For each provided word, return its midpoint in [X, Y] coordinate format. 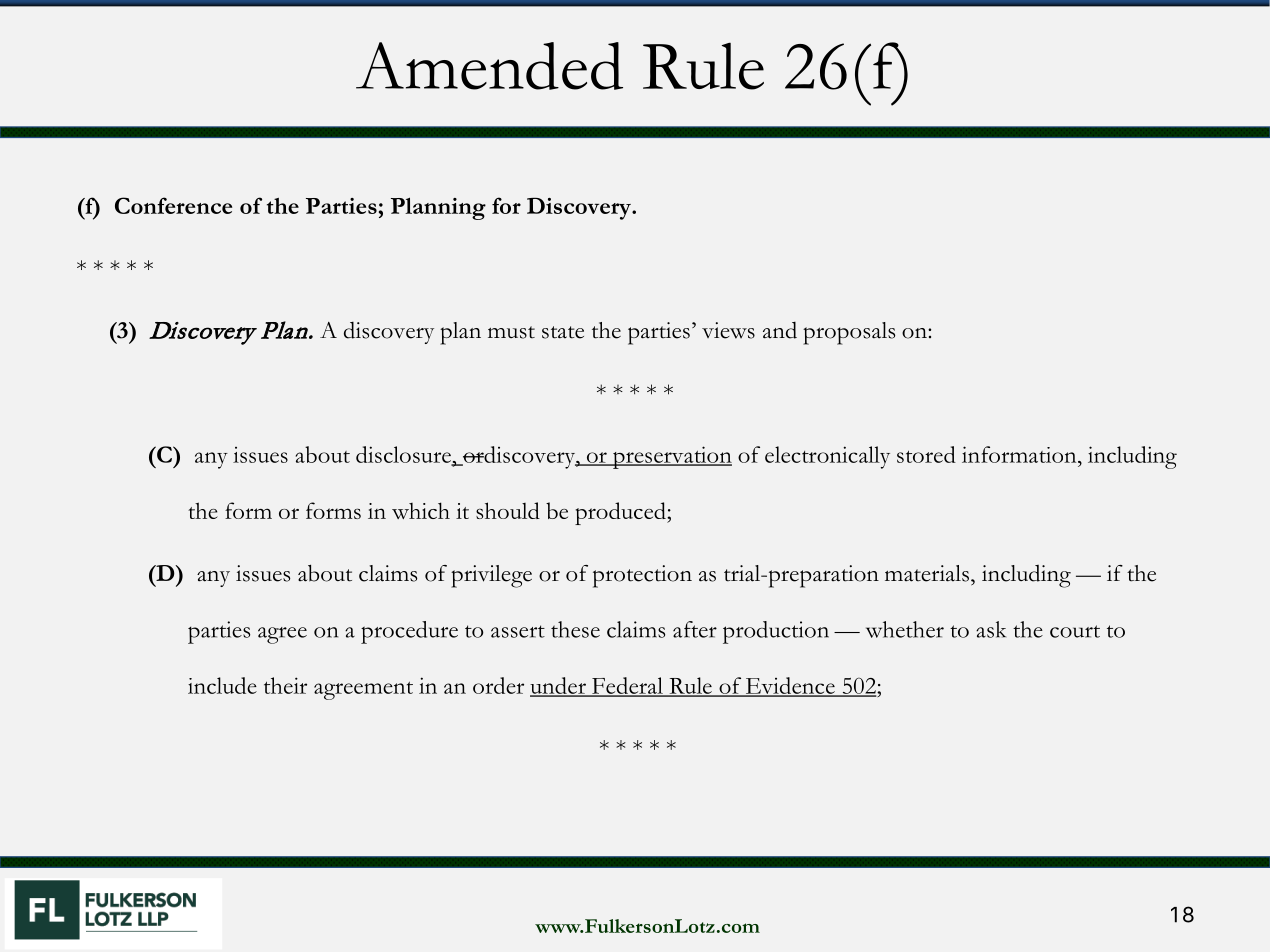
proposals [849, 333]
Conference [173, 205]
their [285, 685]
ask [991, 629]
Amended [489, 66]
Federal [627, 686]
